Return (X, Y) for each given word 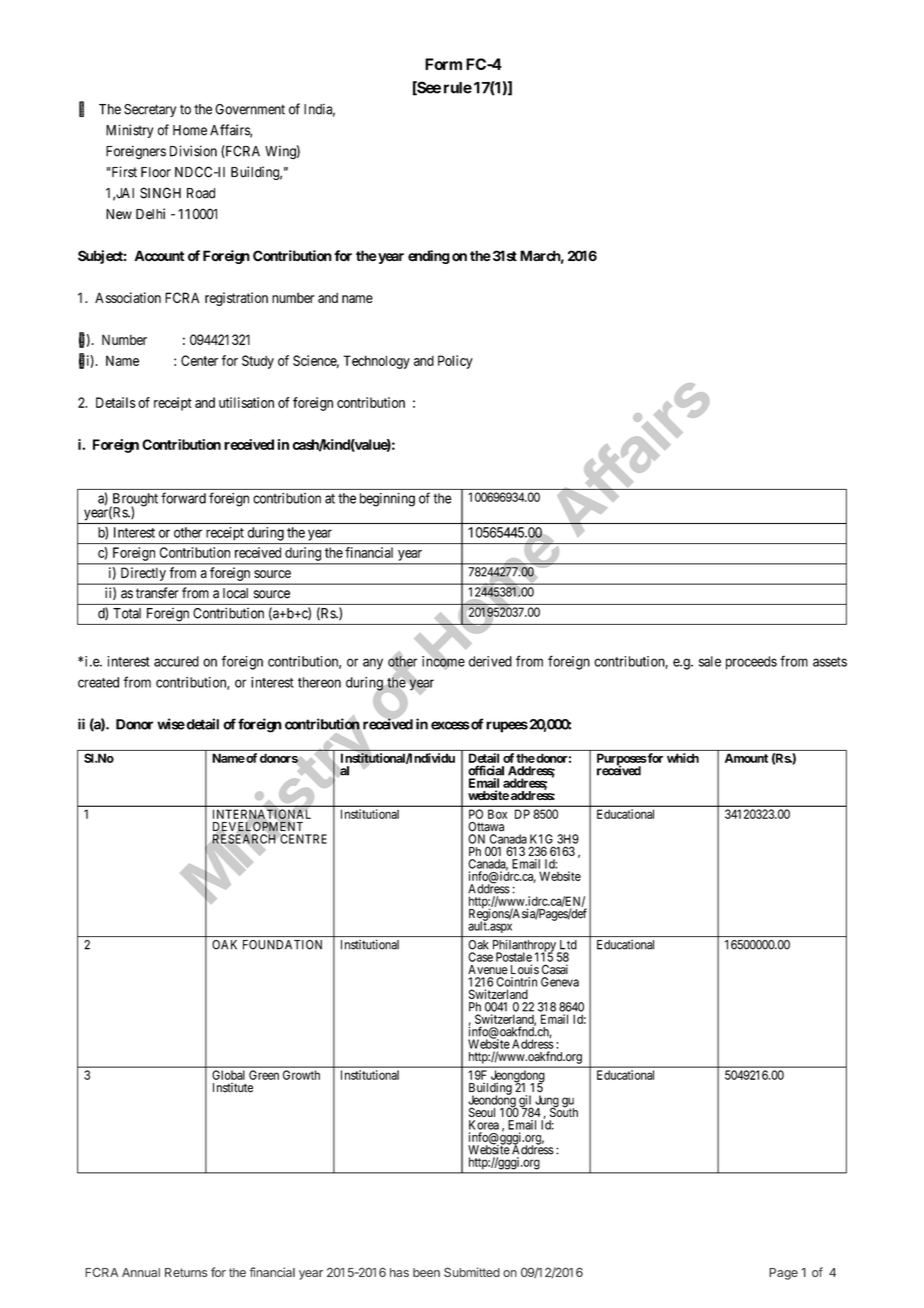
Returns (186, 1272)
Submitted (472, 1272)
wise (171, 724)
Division (193, 151)
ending (429, 257)
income (443, 661)
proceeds (751, 663)
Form (443, 64)
